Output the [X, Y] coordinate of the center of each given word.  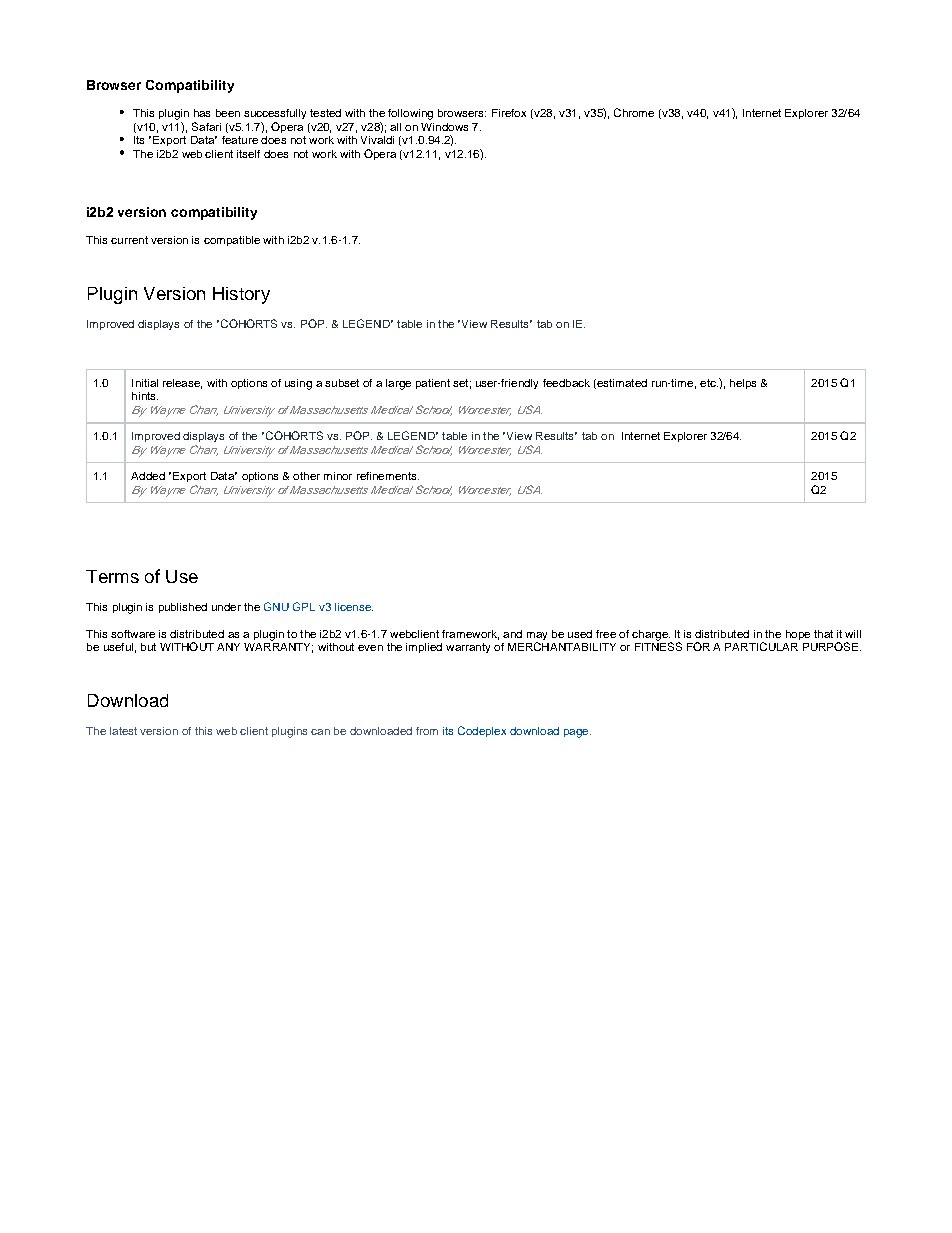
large [398, 384]
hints [145, 396]
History [241, 295]
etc [709, 383]
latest [123, 731]
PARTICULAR [761, 646]
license [354, 607]
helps [743, 384]
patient [433, 384]
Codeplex [482, 731]
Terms [112, 576]
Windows [444, 127]
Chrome [634, 112]
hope [798, 635]
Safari [206, 126]
